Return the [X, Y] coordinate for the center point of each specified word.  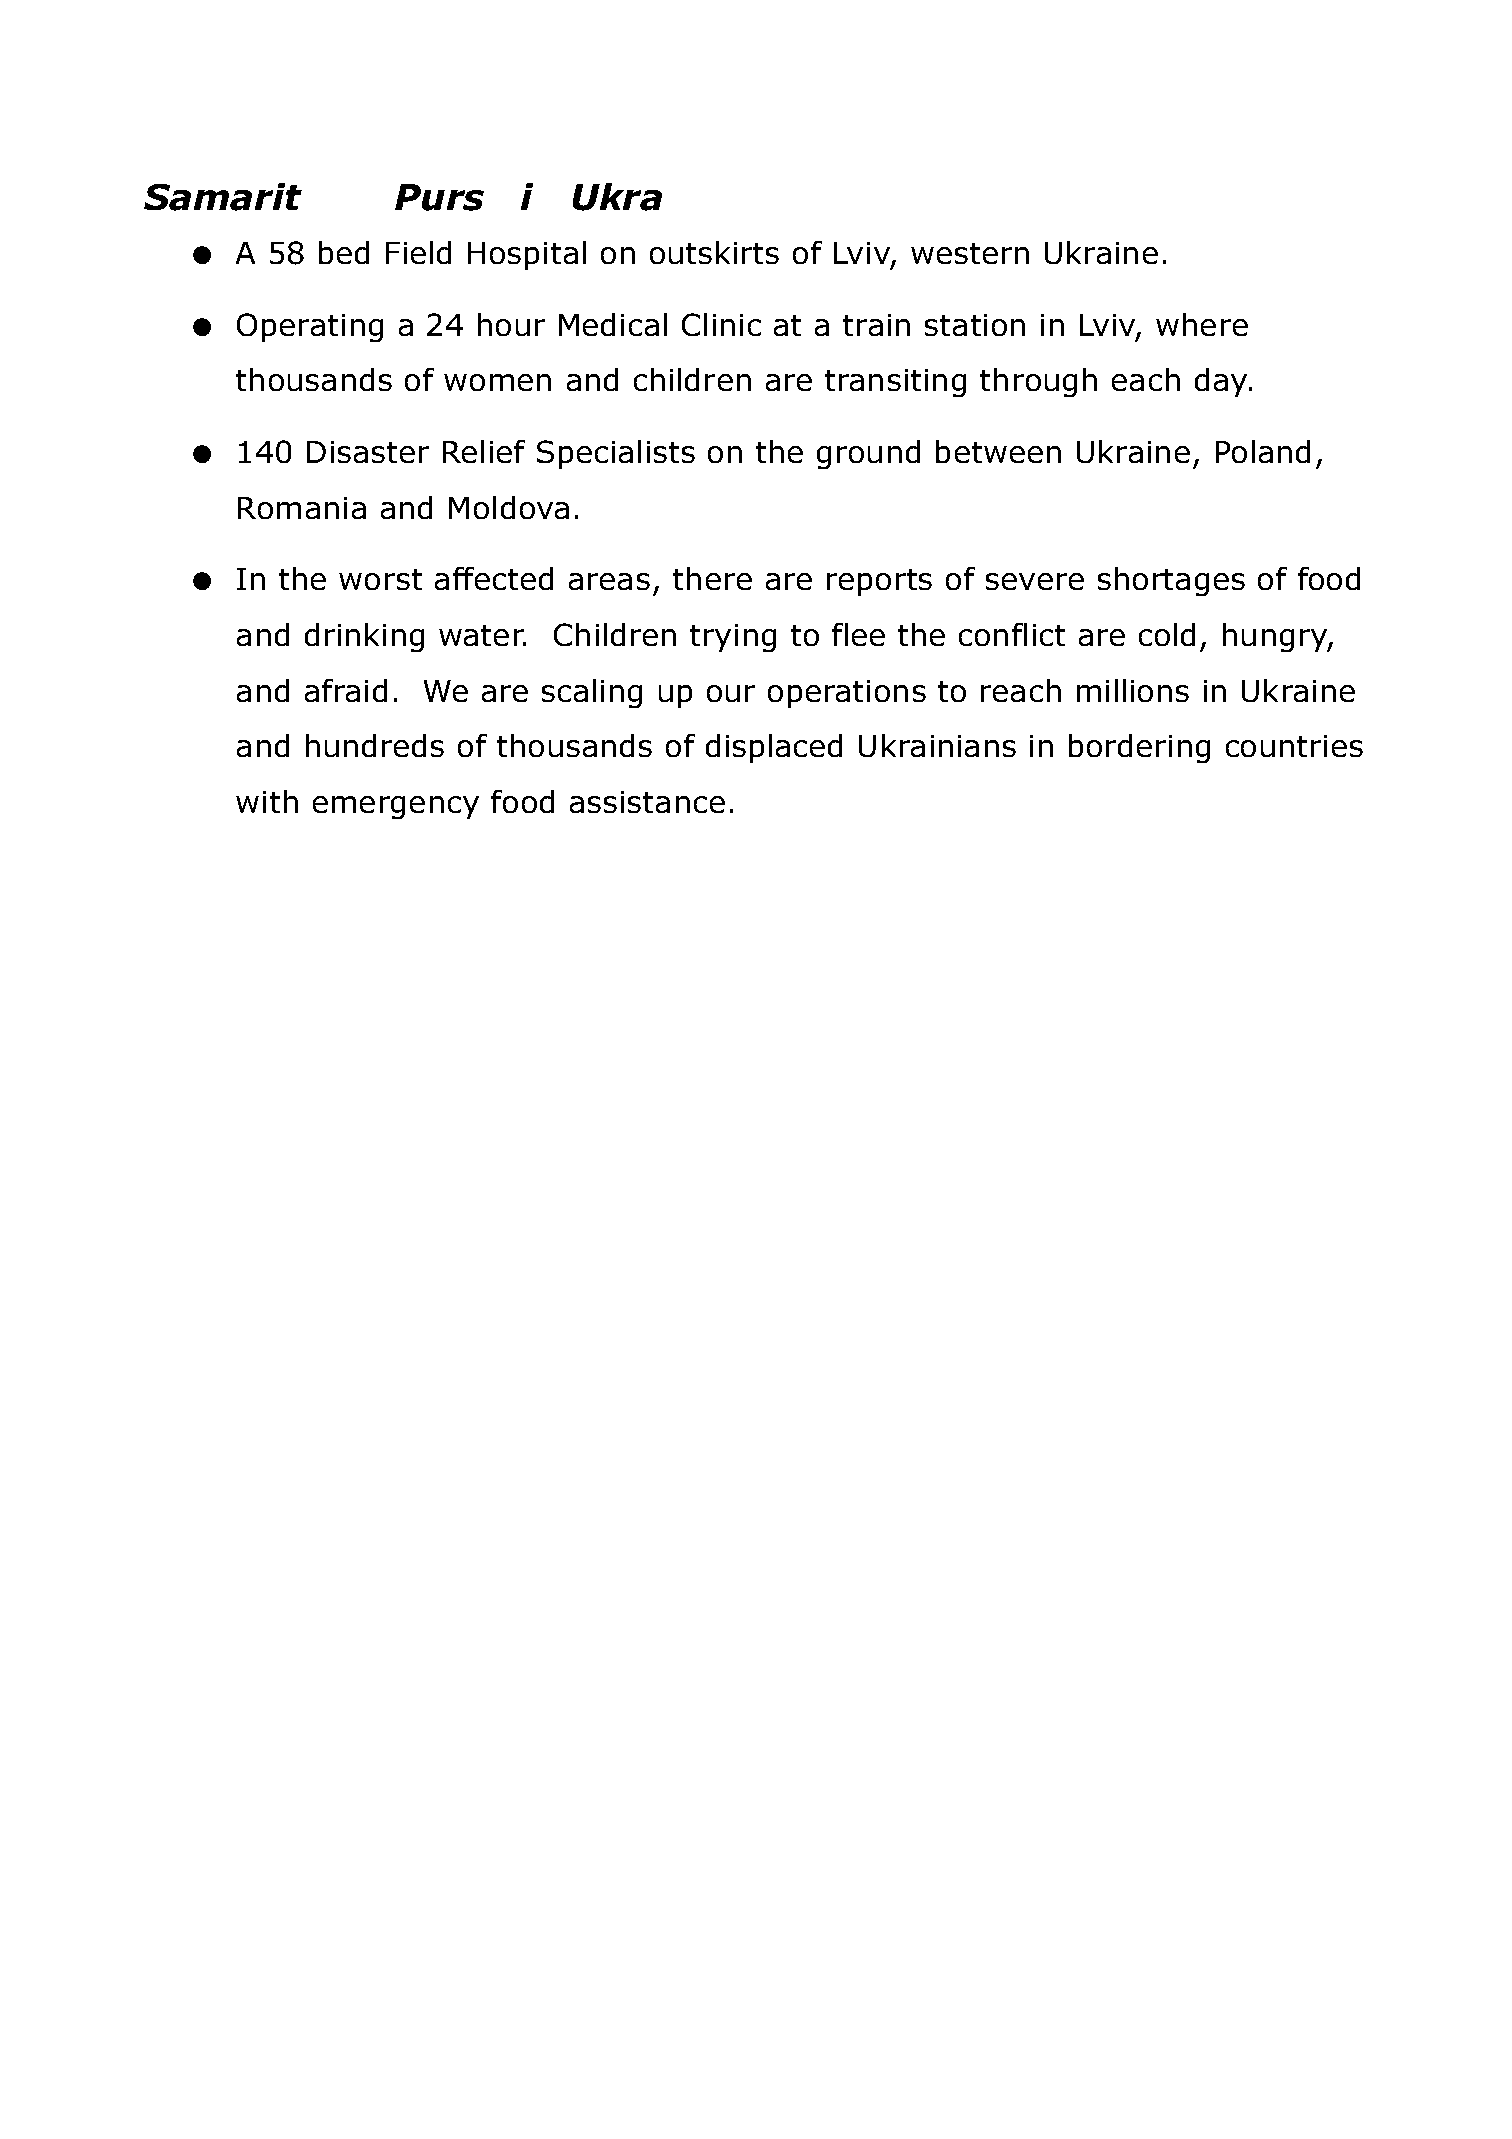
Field [418, 252]
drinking [364, 637]
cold [1167, 634]
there [712, 578]
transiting [895, 383]
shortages [1171, 581]
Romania [302, 508]
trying [733, 638]
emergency [396, 807]
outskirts [714, 252]
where [1202, 324]
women [497, 382]
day [1222, 382]
